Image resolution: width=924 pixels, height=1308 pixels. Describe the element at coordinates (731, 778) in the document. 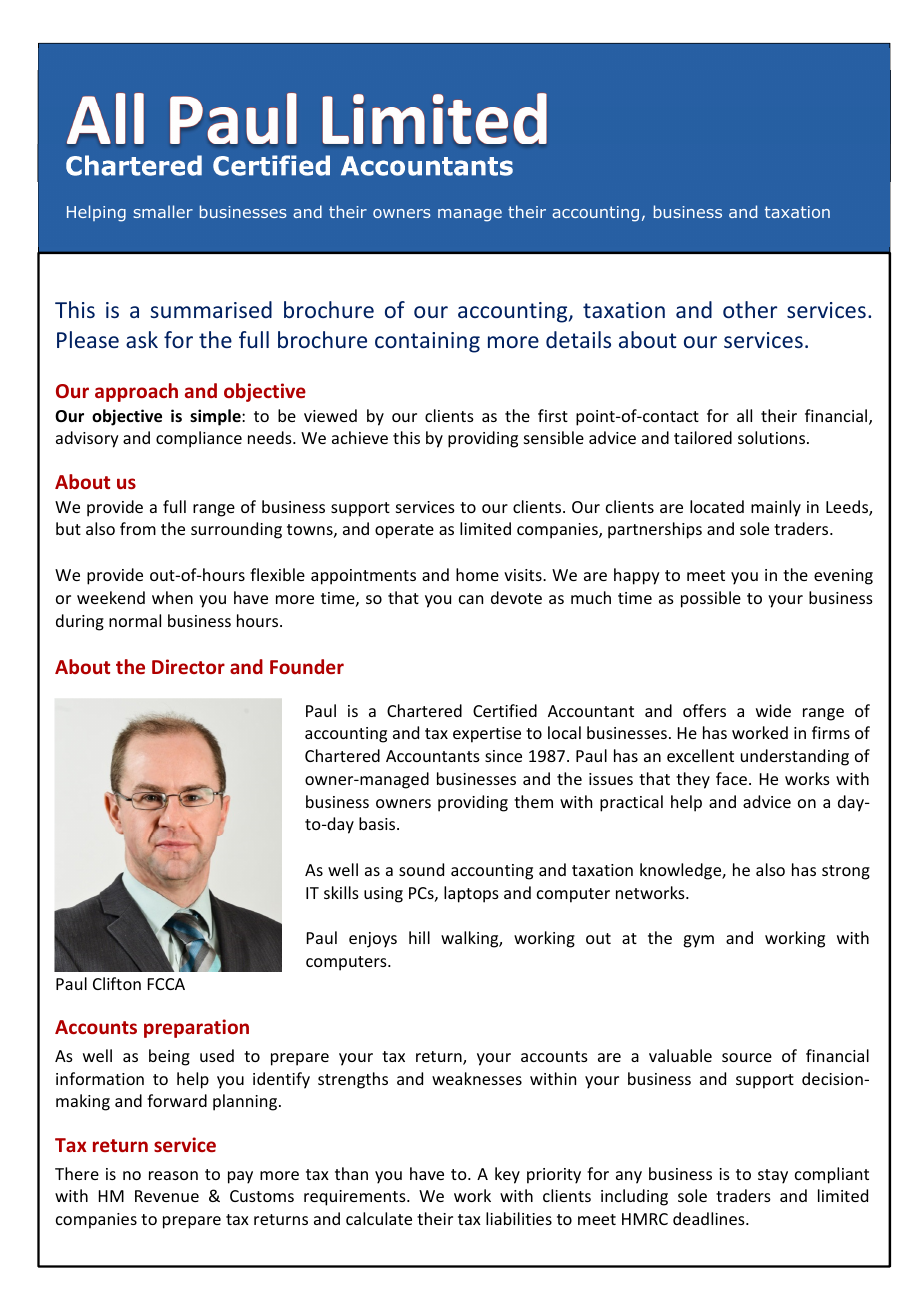

I see `face` at that location.
